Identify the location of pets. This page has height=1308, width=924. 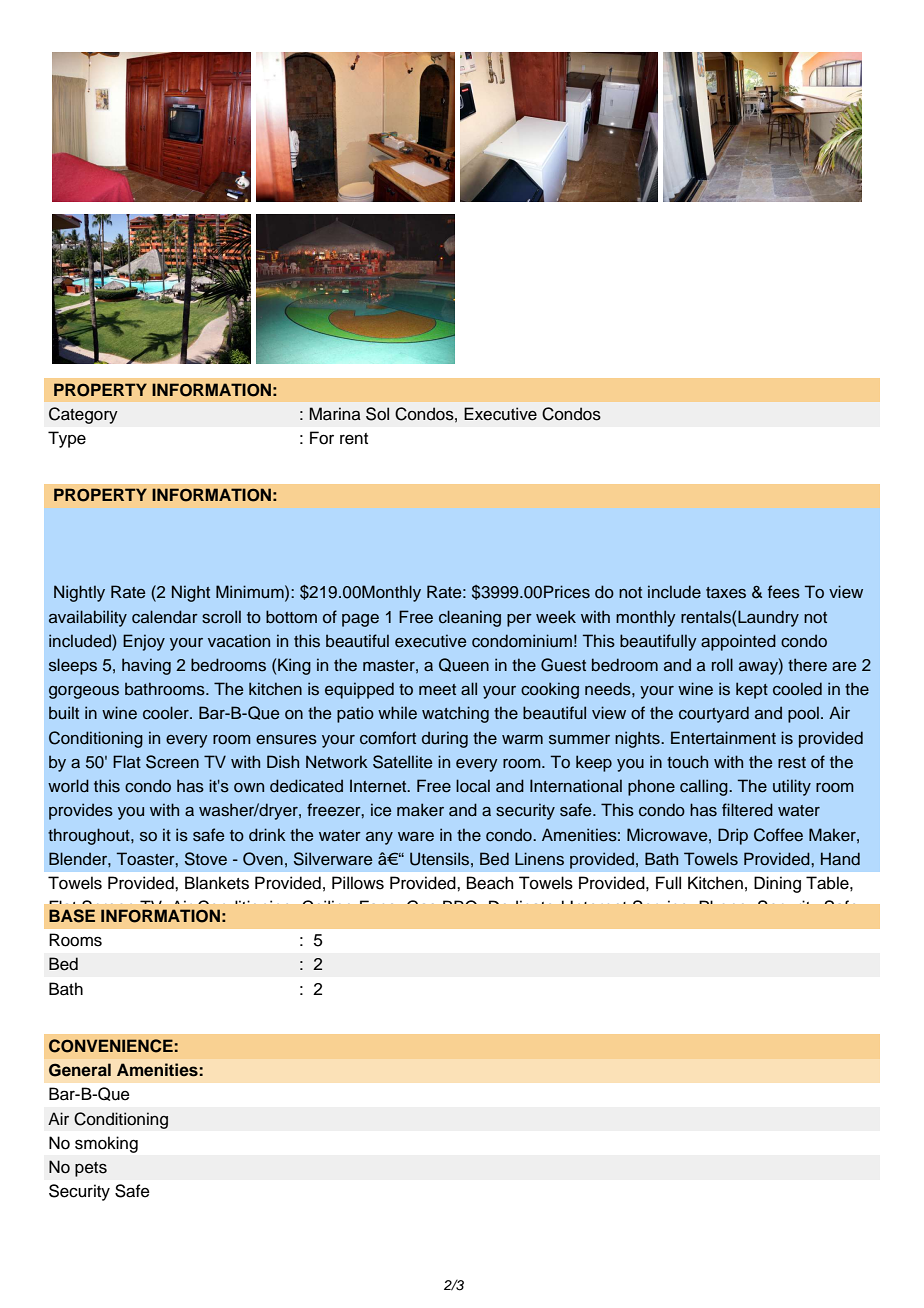
(91, 1169).
